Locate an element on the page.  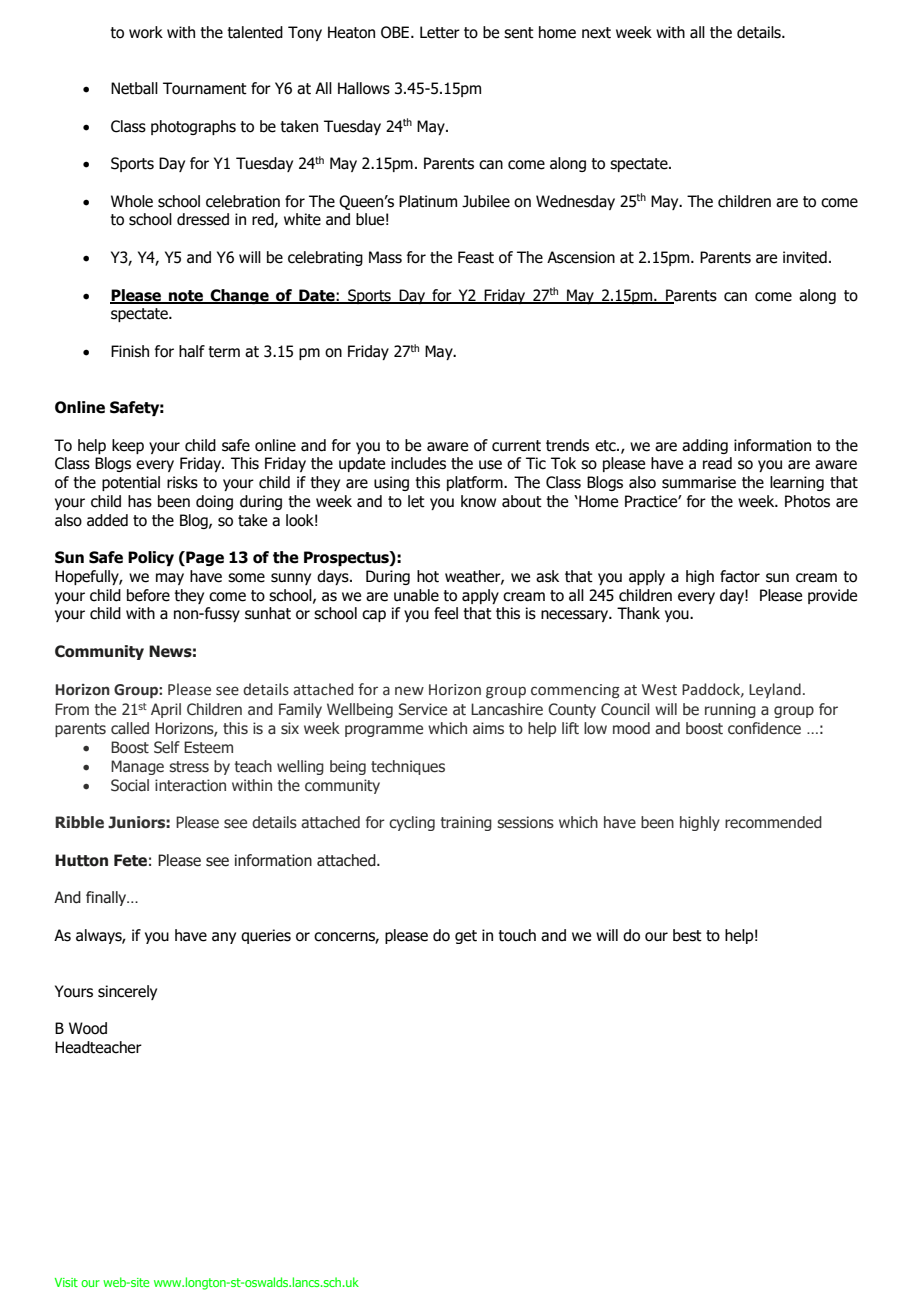
get is located at coordinates (466, 937).
